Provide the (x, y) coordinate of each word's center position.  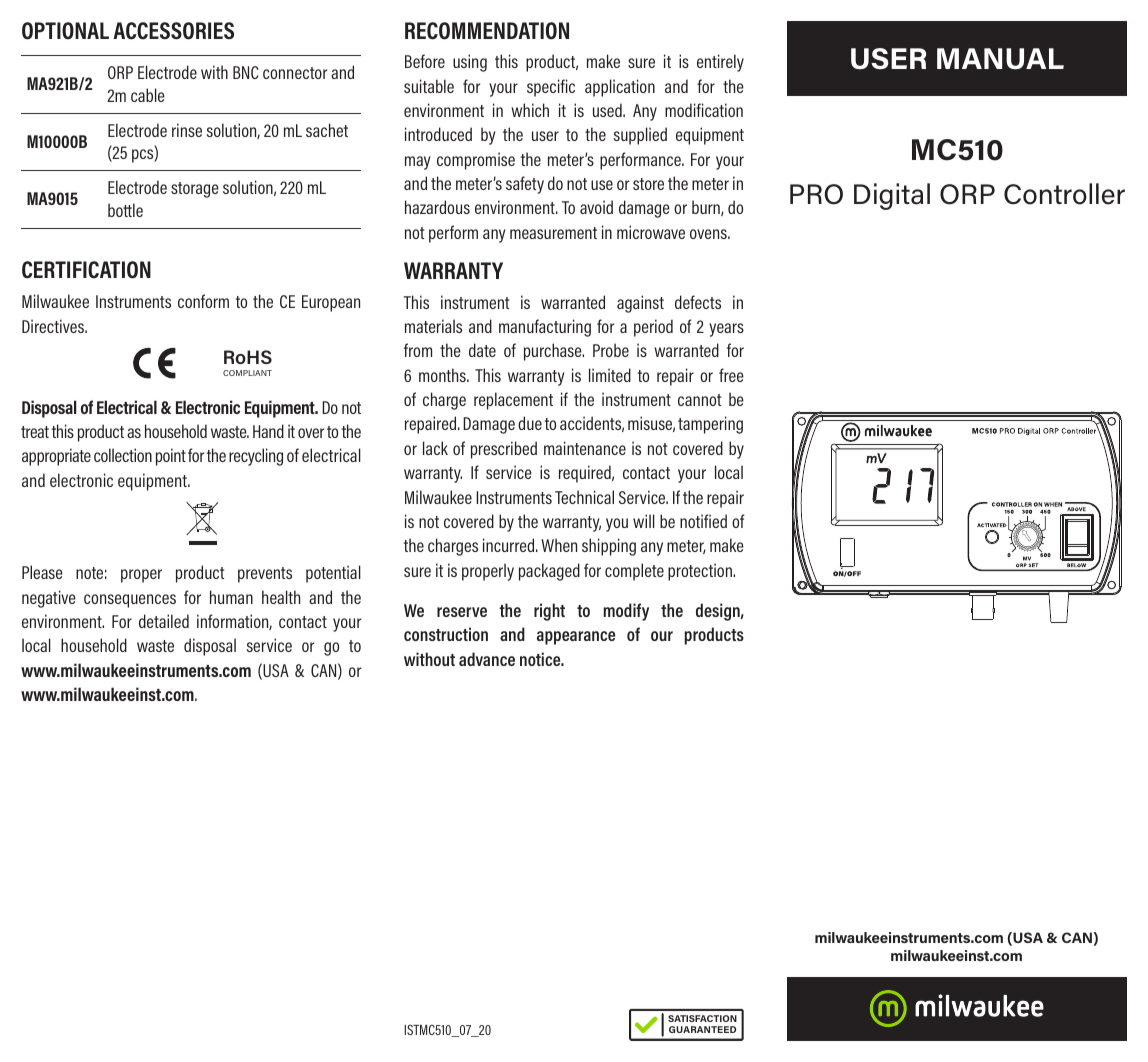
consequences (130, 601)
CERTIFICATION (86, 270)
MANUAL (1000, 59)
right (549, 612)
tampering (710, 425)
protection (701, 572)
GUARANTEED (702, 1029)
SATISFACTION (702, 1018)
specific (551, 88)
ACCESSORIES (173, 31)
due (530, 423)
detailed (164, 621)
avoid (596, 207)
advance (487, 659)
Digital (892, 196)
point (171, 457)
